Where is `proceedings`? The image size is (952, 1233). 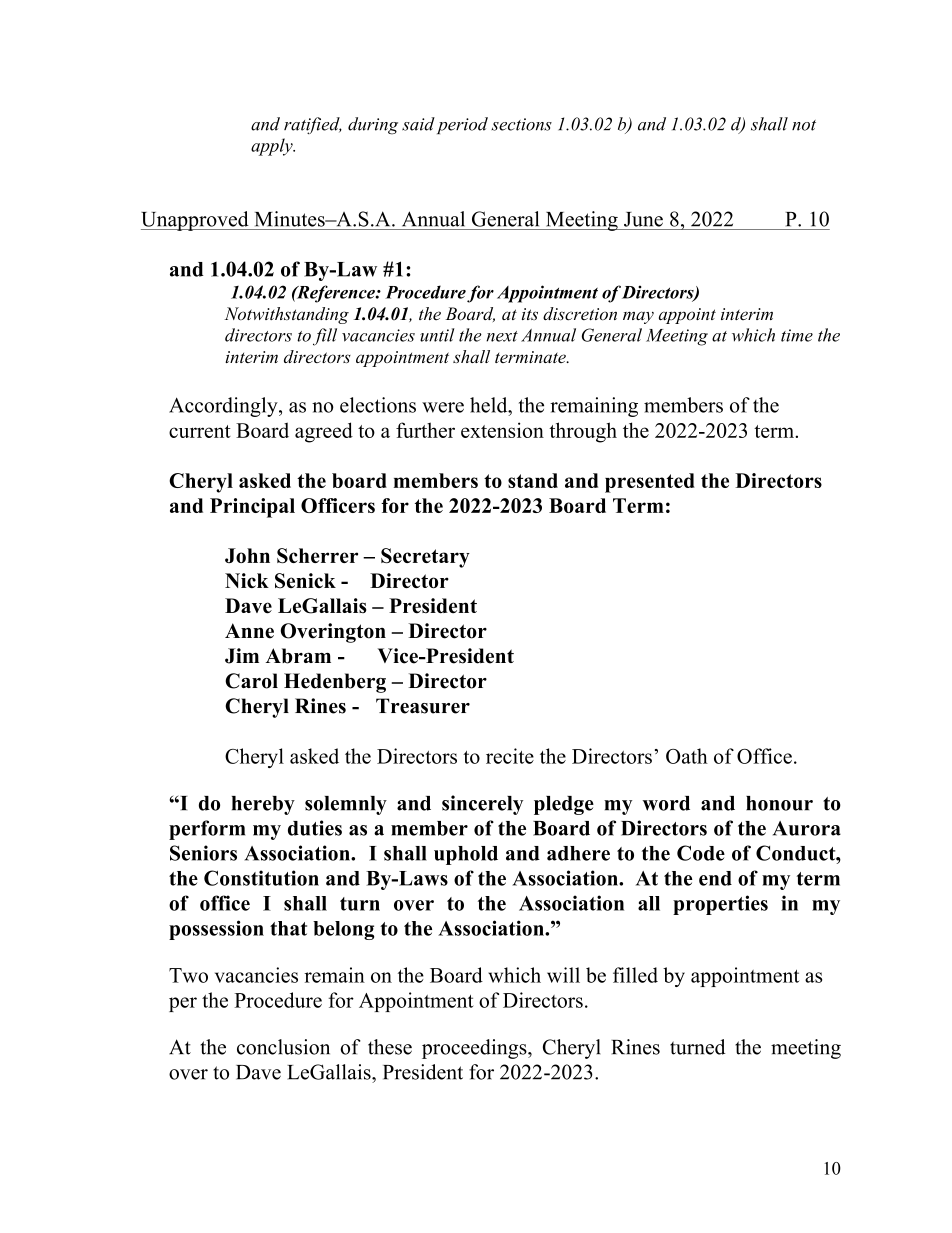
proceedings is located at coordinates (475, 1049).
